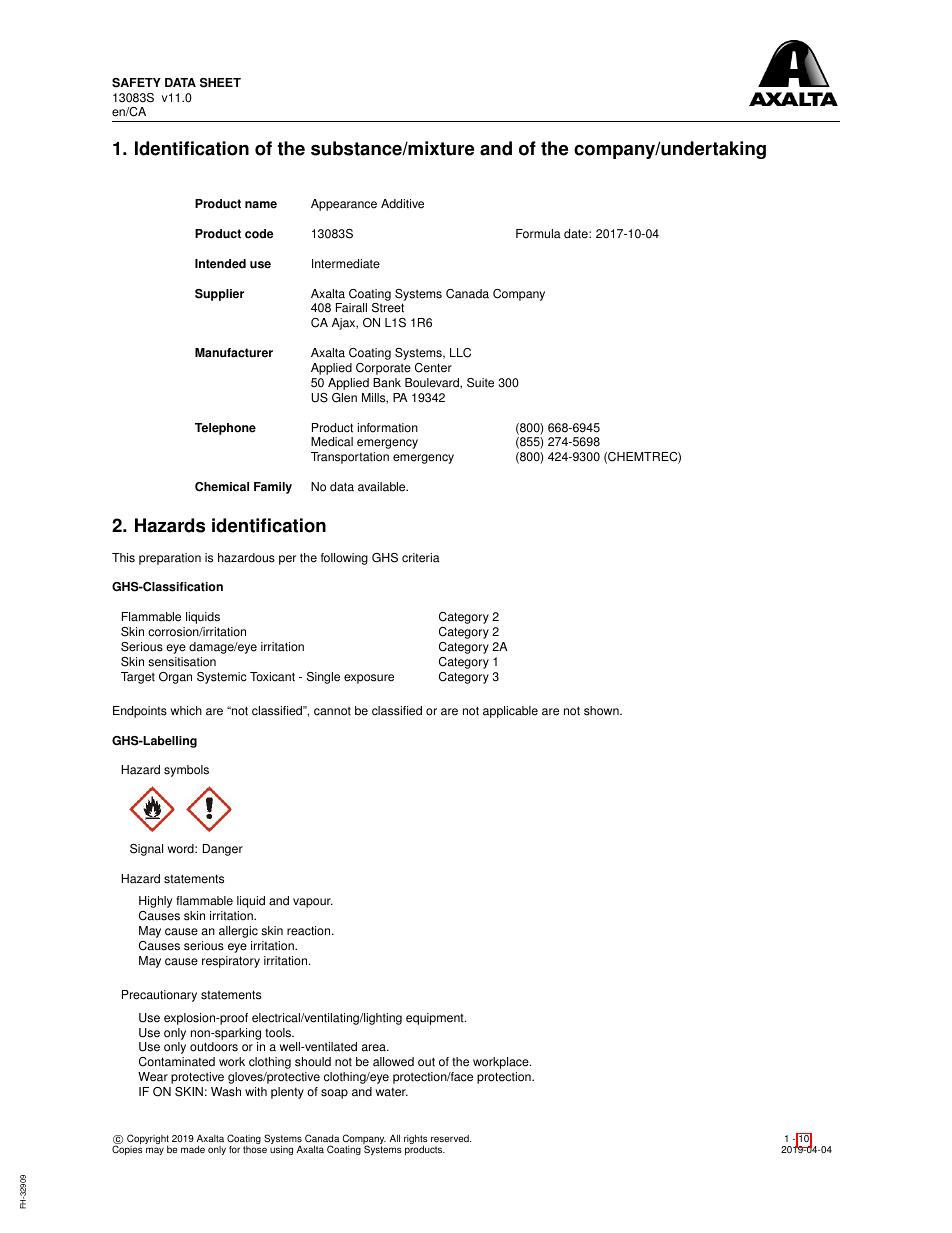 Image resolution: width=952 pixels, height=1233 pixels. Describe the element at coordinates (344, 205) in the screenshot. I see `Appearance` at that location.
